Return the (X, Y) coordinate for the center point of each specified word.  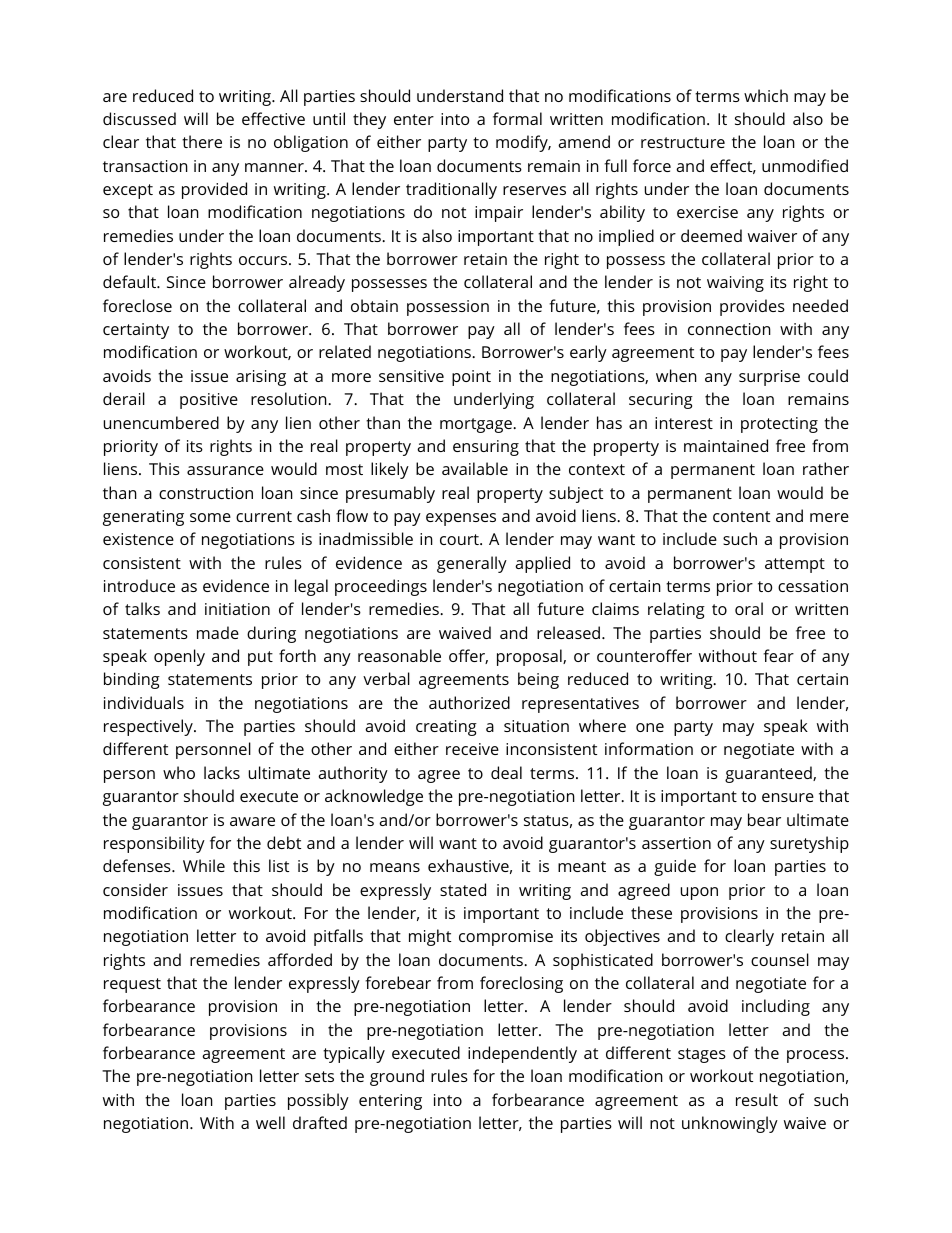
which (766, 95)
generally (472, 564)
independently (522, 1054)
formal (517, 118)
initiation (237, 609)
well (270, 1122)
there (202, 141)
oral (749, 608)
